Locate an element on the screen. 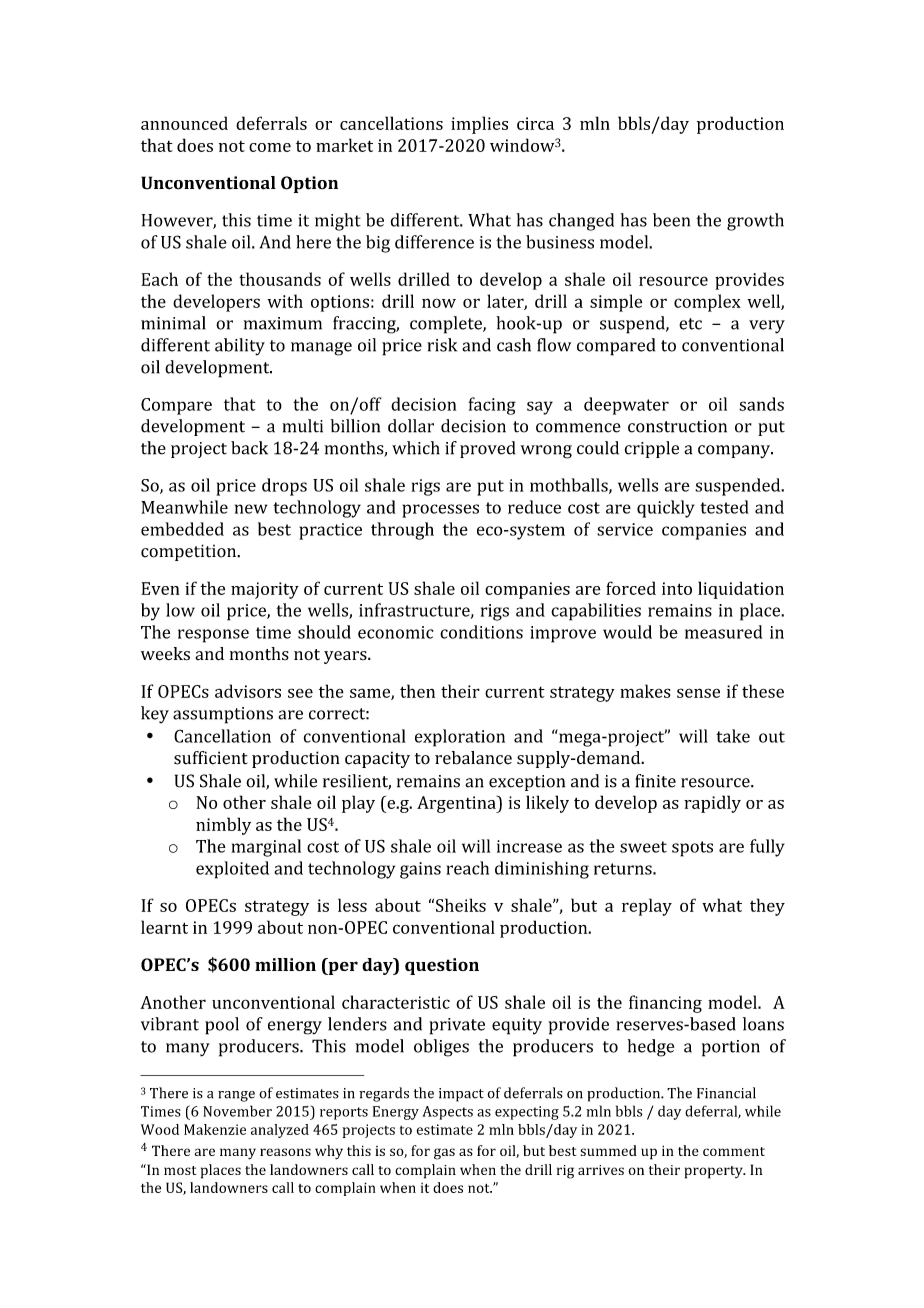 The height and width of the screenshot is (1308, 924). gas is located at coordinates (444, 1154).
